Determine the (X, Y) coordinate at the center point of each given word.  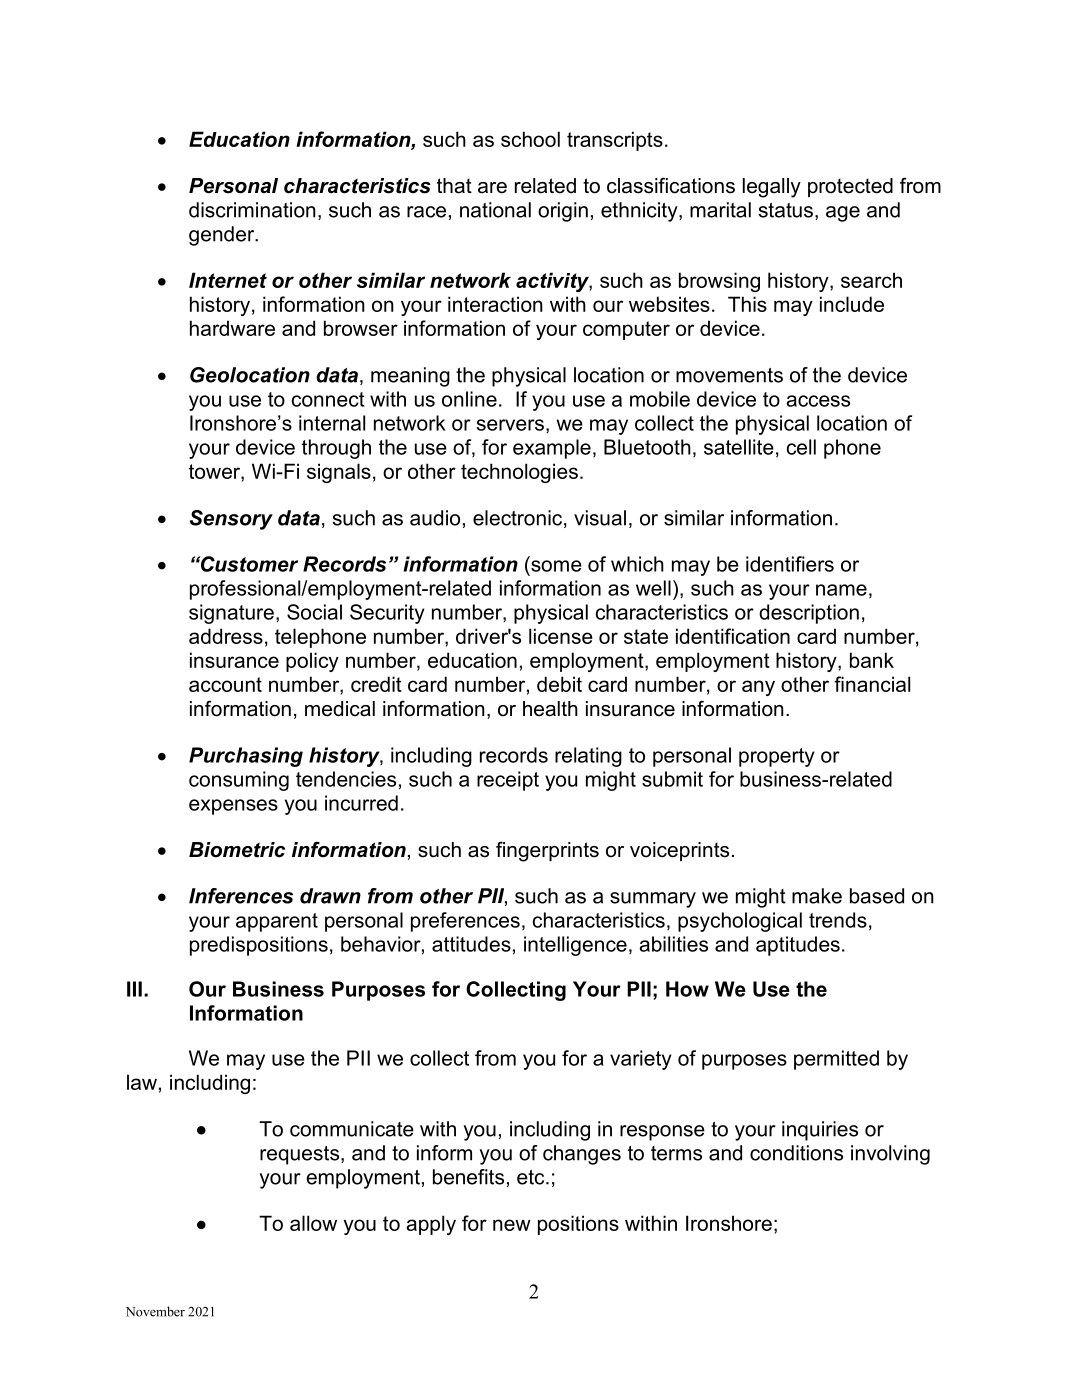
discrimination (252, 210)
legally (772, 188)
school (530, 139)
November (155, 1311)
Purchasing (246, 757)
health (550, 709)
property (777, 757)
